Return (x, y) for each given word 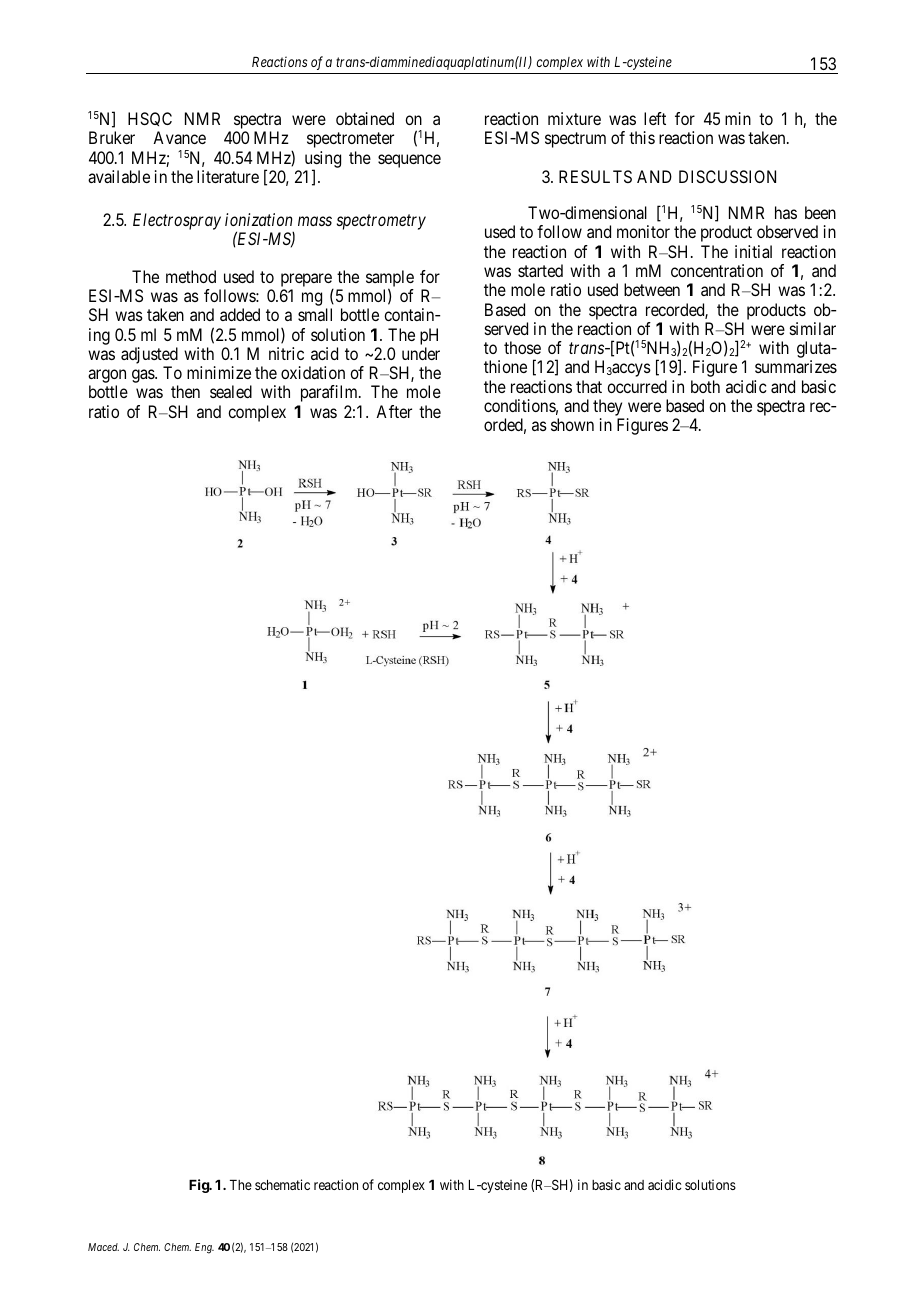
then (185, 391)
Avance (179, 137)
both (705, 386)
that (589, 386)
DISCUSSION (727, 176)
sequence (409, 161)
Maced (103, 1247)
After (394, 411)
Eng (204, 1248)
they (608, 409)
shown (572, 424)
